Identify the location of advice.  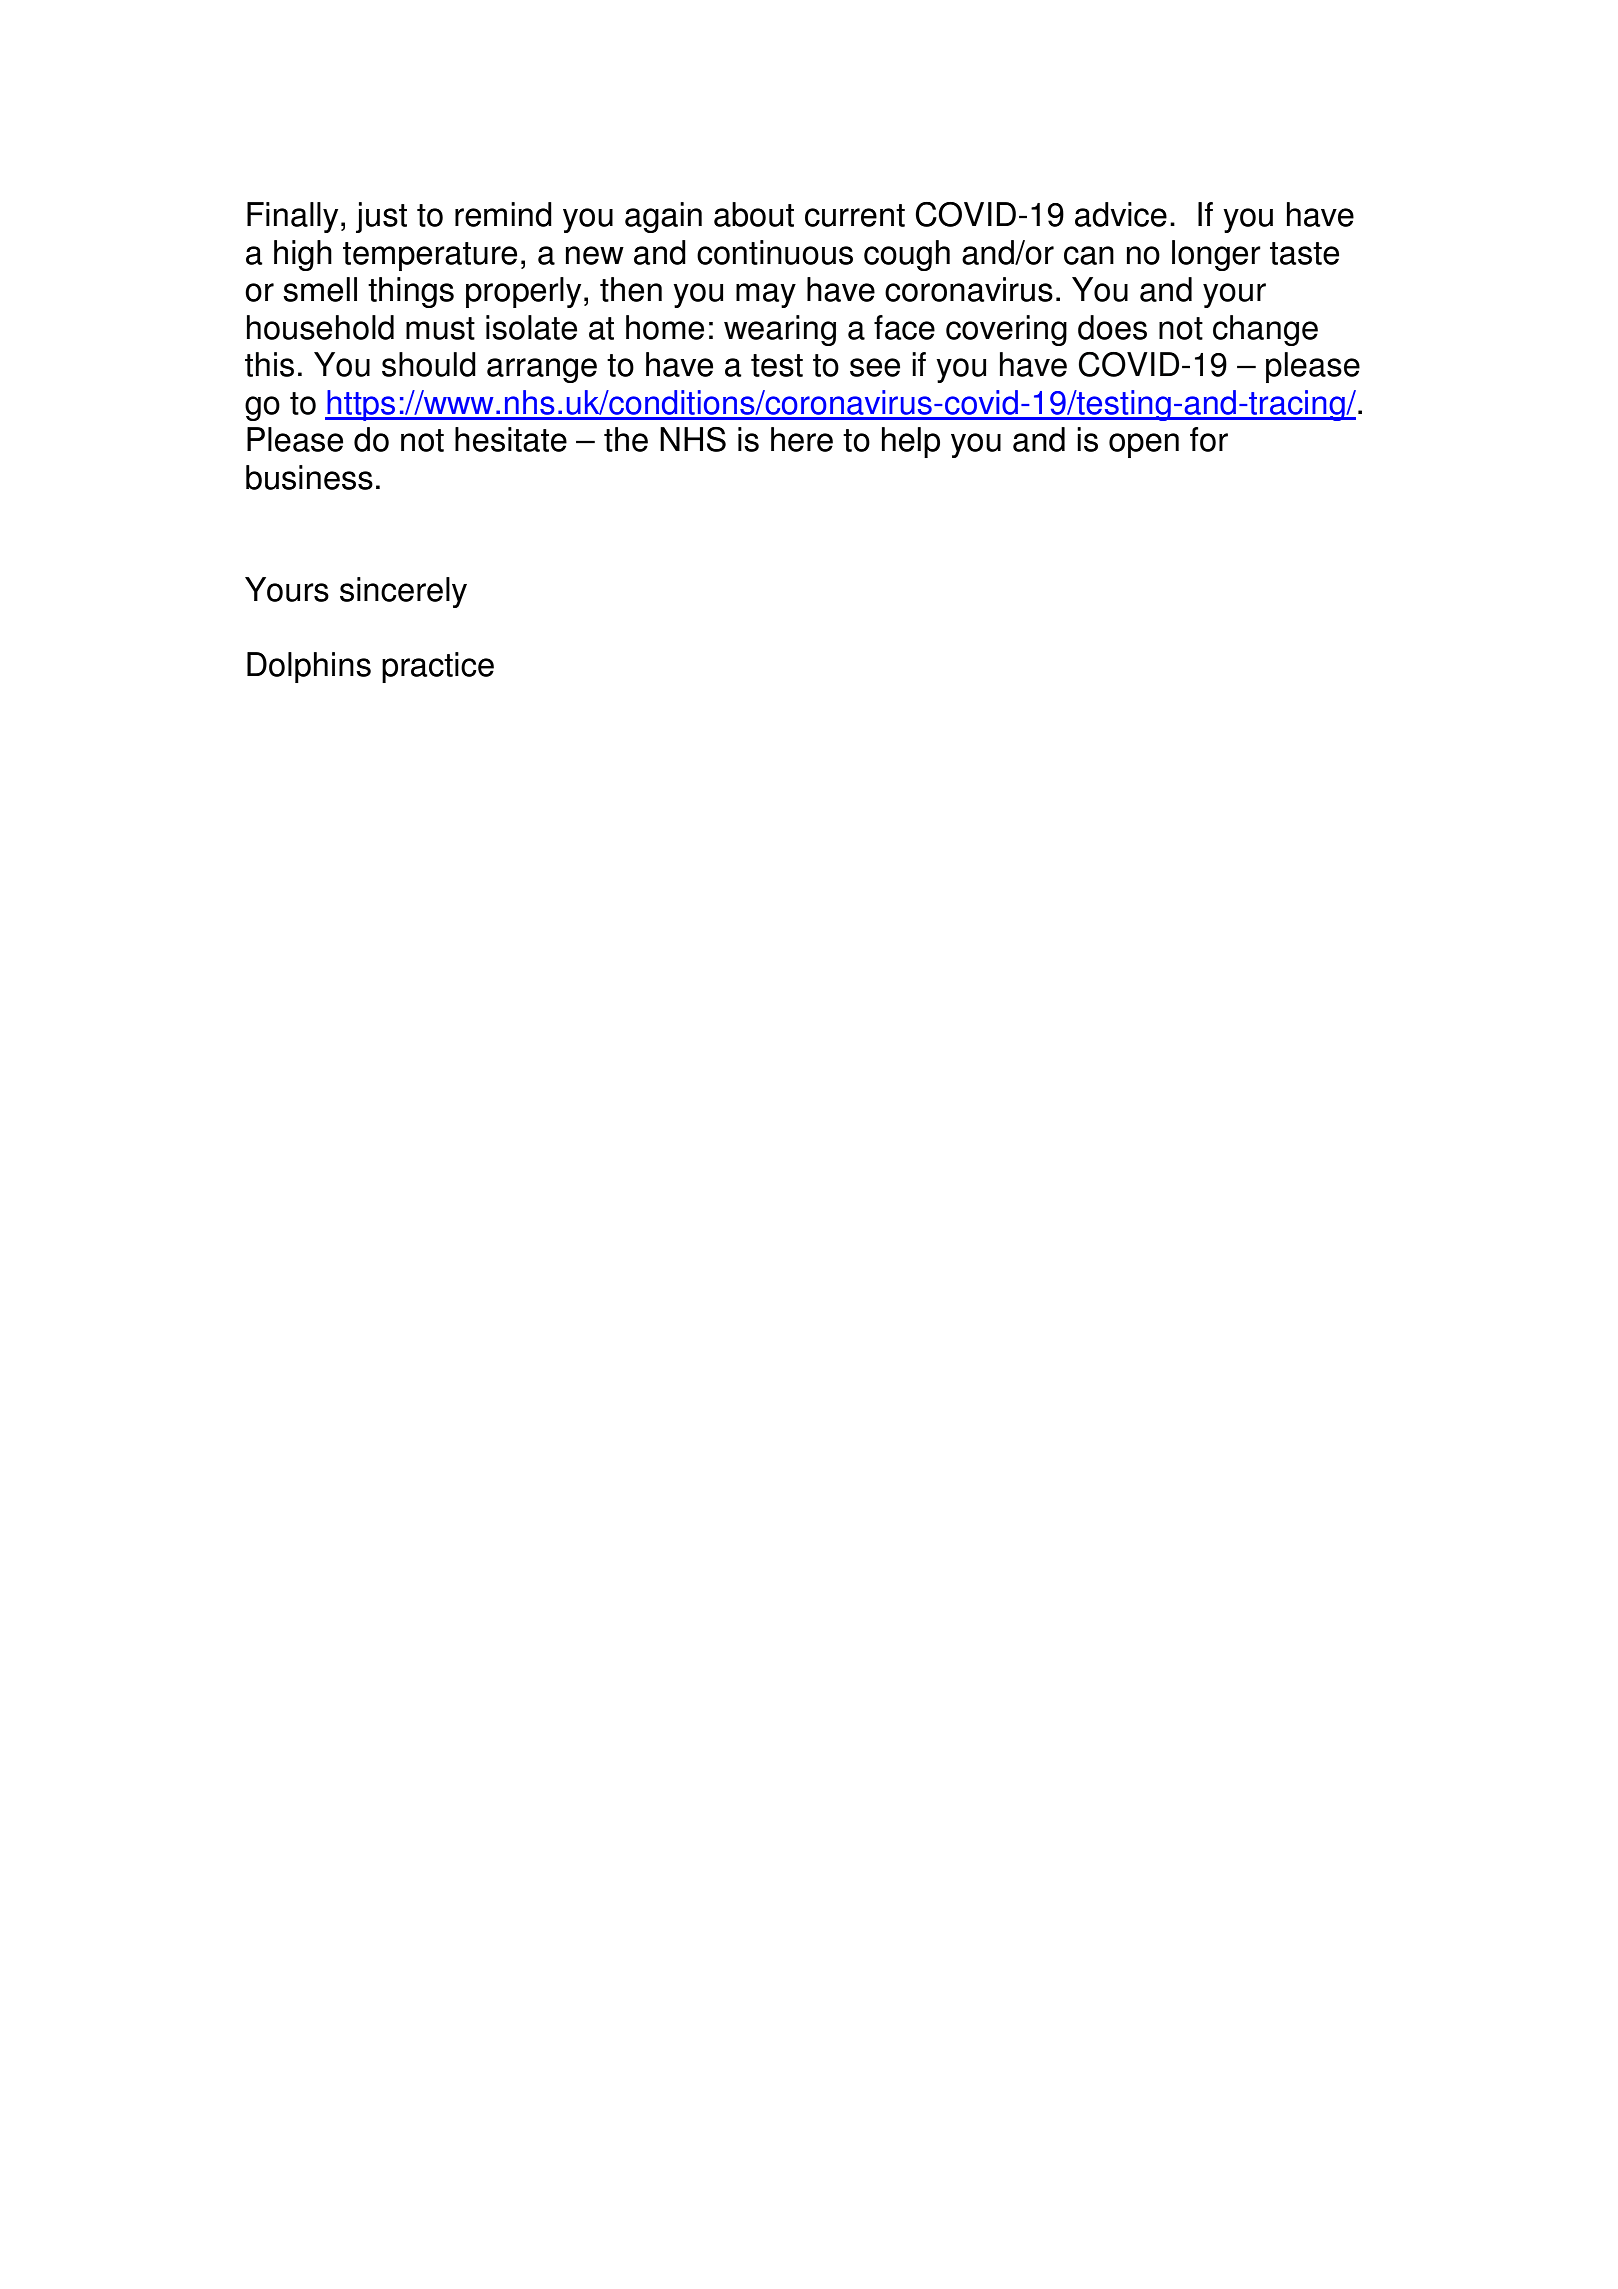
(1121, 214).
